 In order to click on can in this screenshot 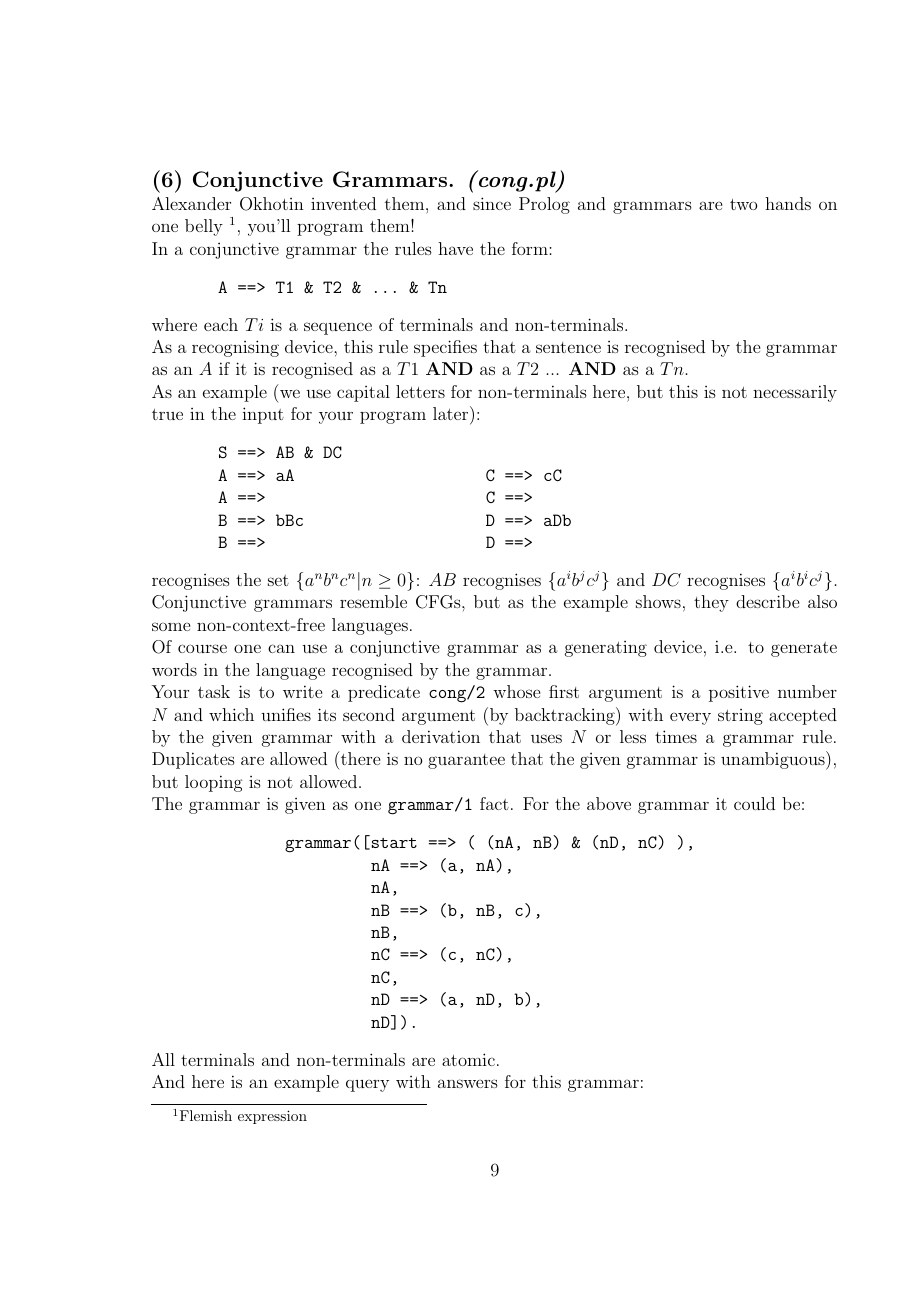, I will do `click(281, 648)`.
